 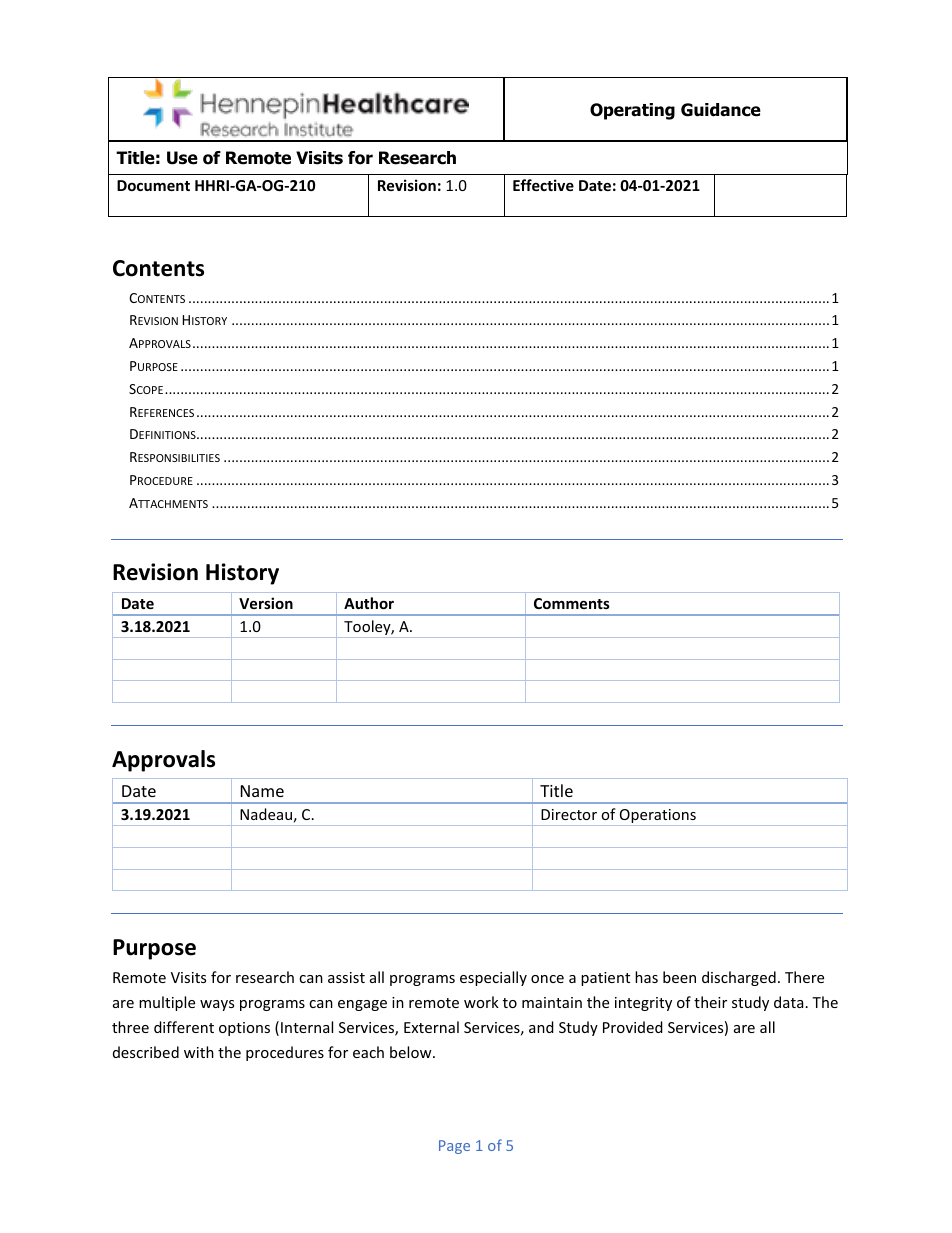 I want to click on Effective, so click(x=543, y=185).
